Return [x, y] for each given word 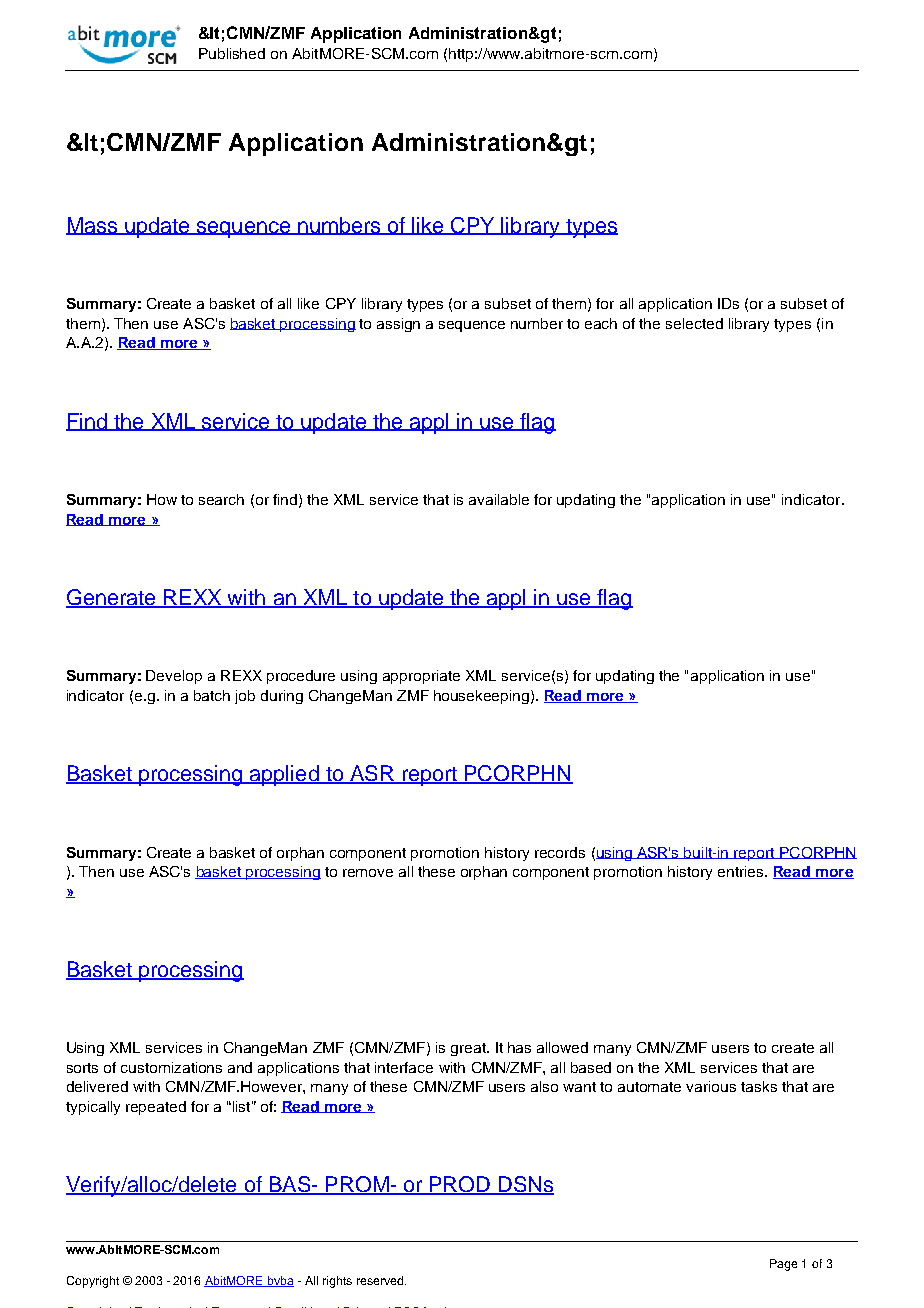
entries [742, 871]
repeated [156, 1108]
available [499, 499]
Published [232, 53]
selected [694, 323]
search [221, 499]
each [601, 323]
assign [398, 325]
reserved [381, 1280]
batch [212, 695]
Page [783, 1265]
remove [368, 873]
